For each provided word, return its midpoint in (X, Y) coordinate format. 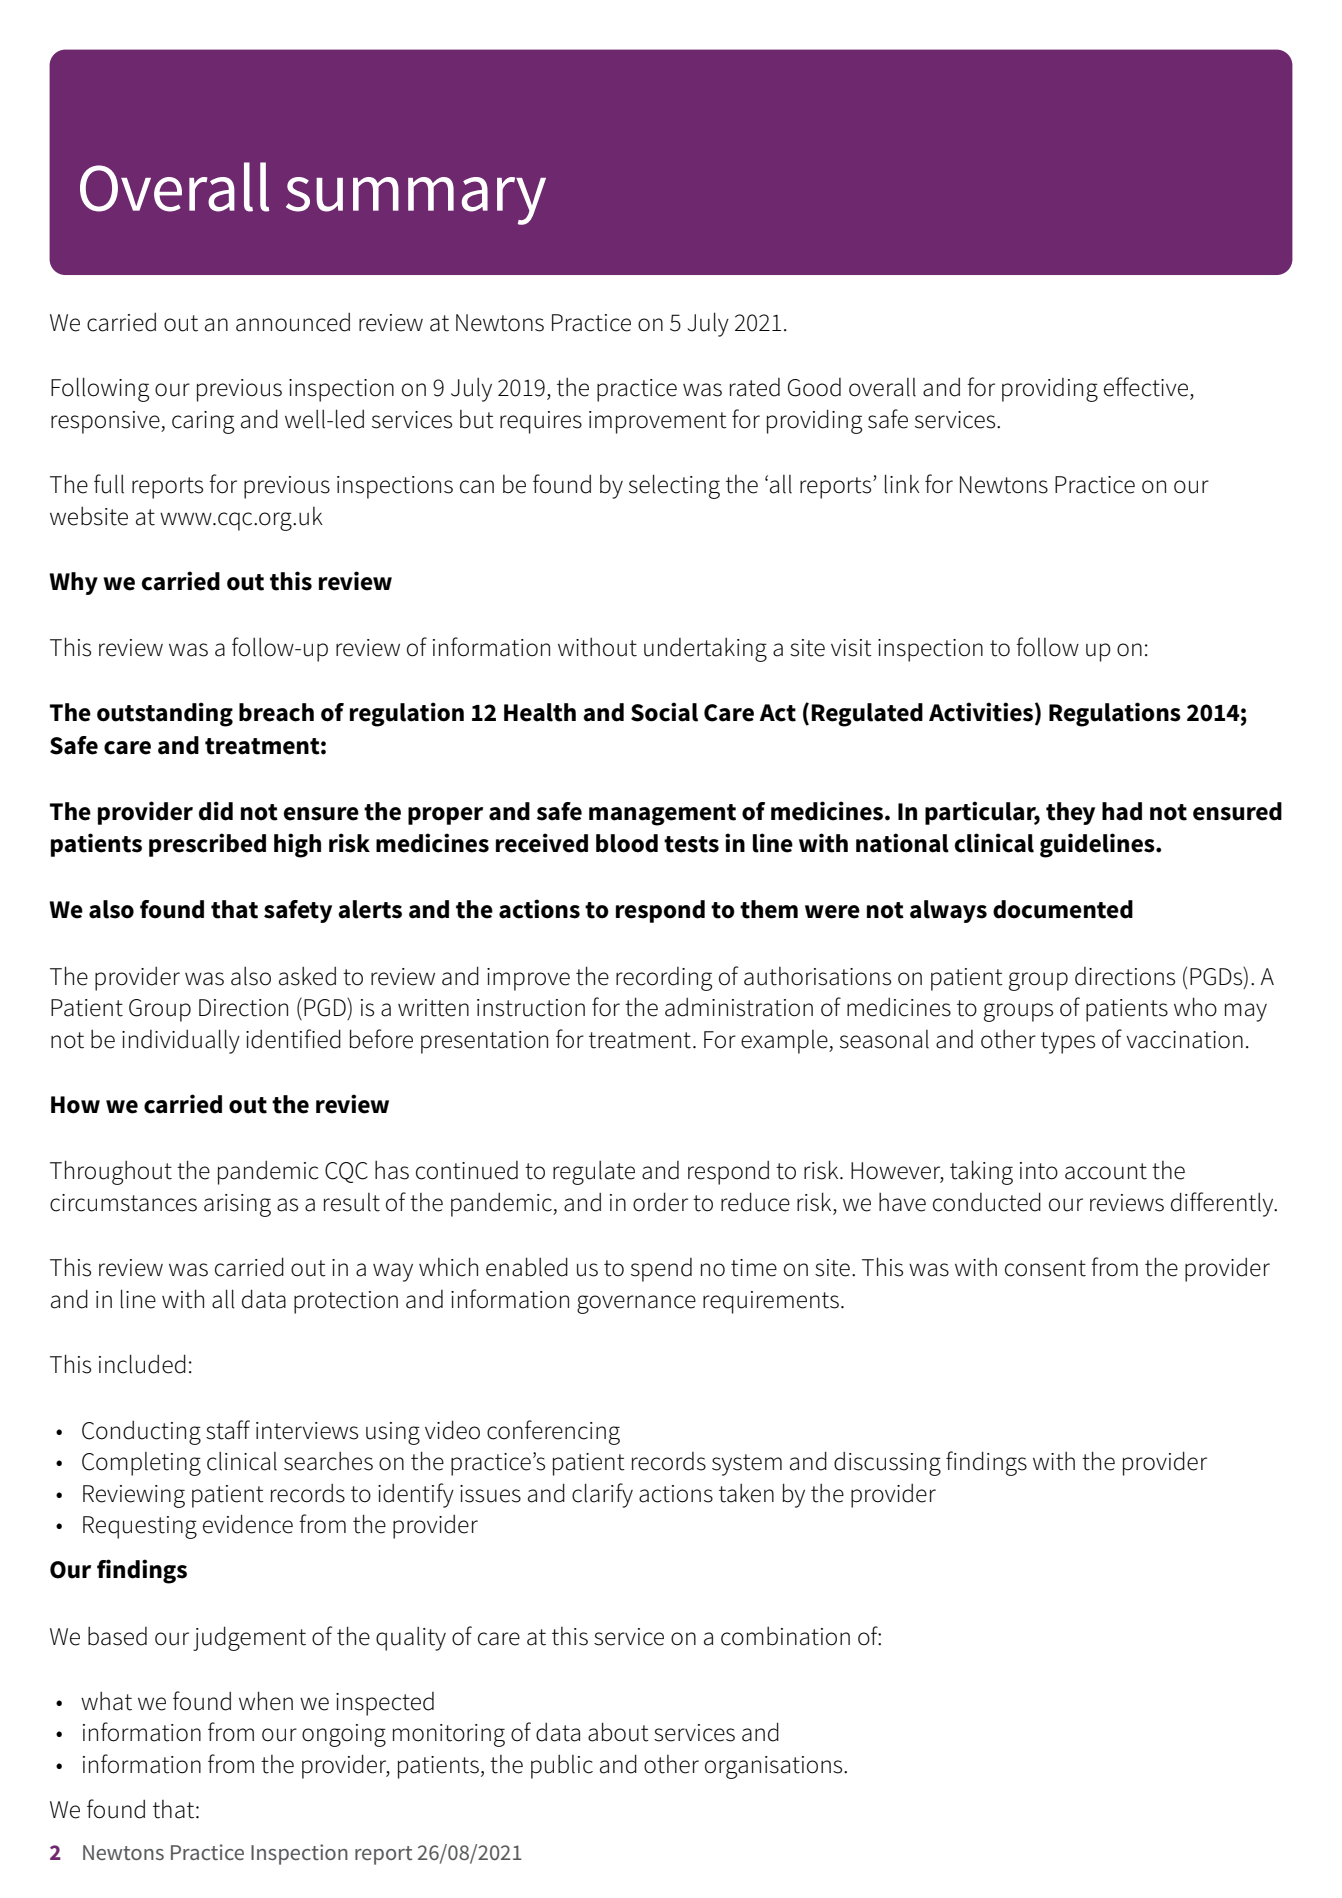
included (142, 1364)
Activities (981, 712)
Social (664, 712)
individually (181, 1041)
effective (1147, 387)
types (1068, 1043)
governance (636, 1304)
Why (73, 583)
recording (664, 979)
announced (293, 322)
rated (755, 387)
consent (1045, 1268)
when (266, 1701)
